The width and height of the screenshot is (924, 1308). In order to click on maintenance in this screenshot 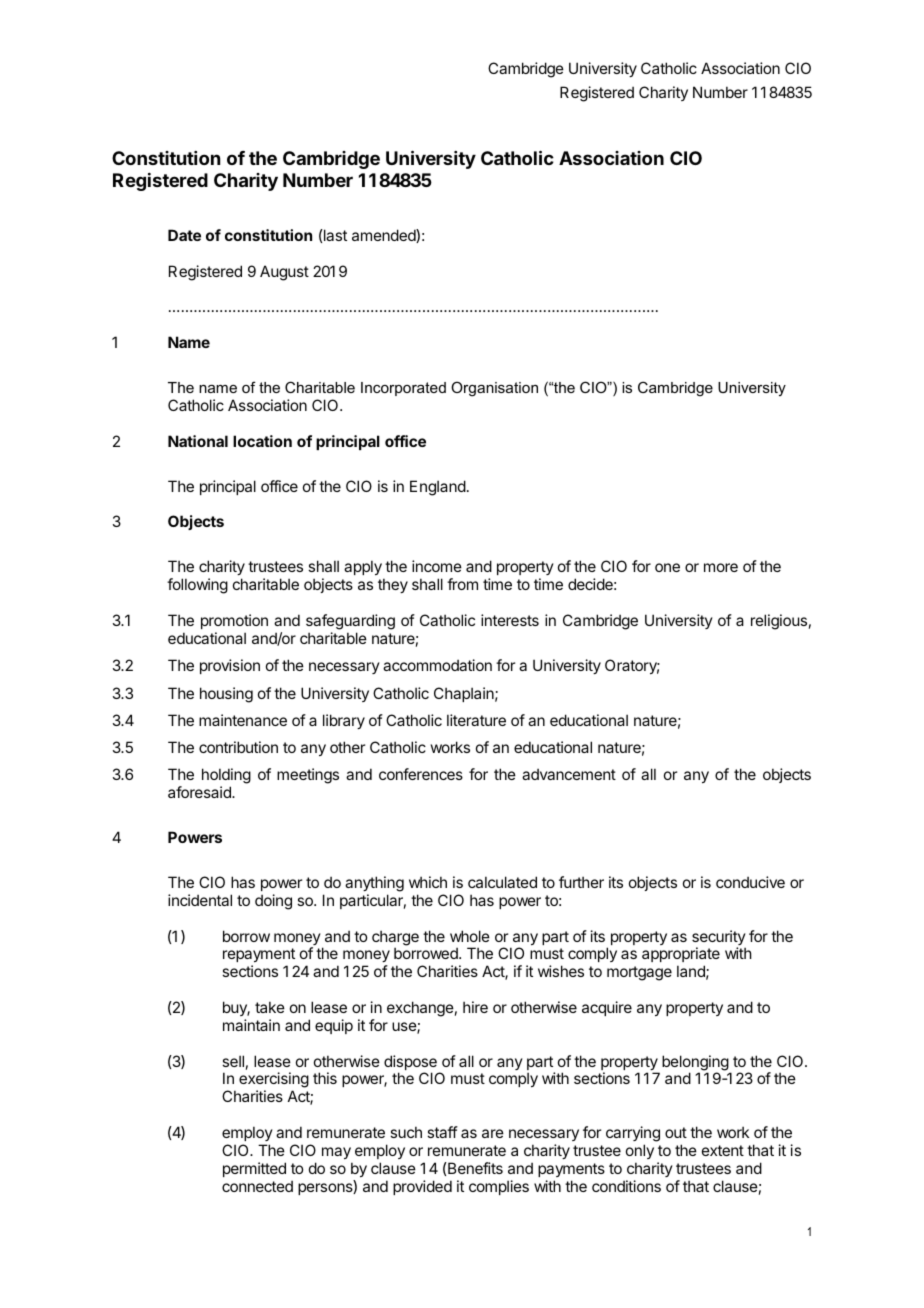, I will do `click(243, 720)`.
